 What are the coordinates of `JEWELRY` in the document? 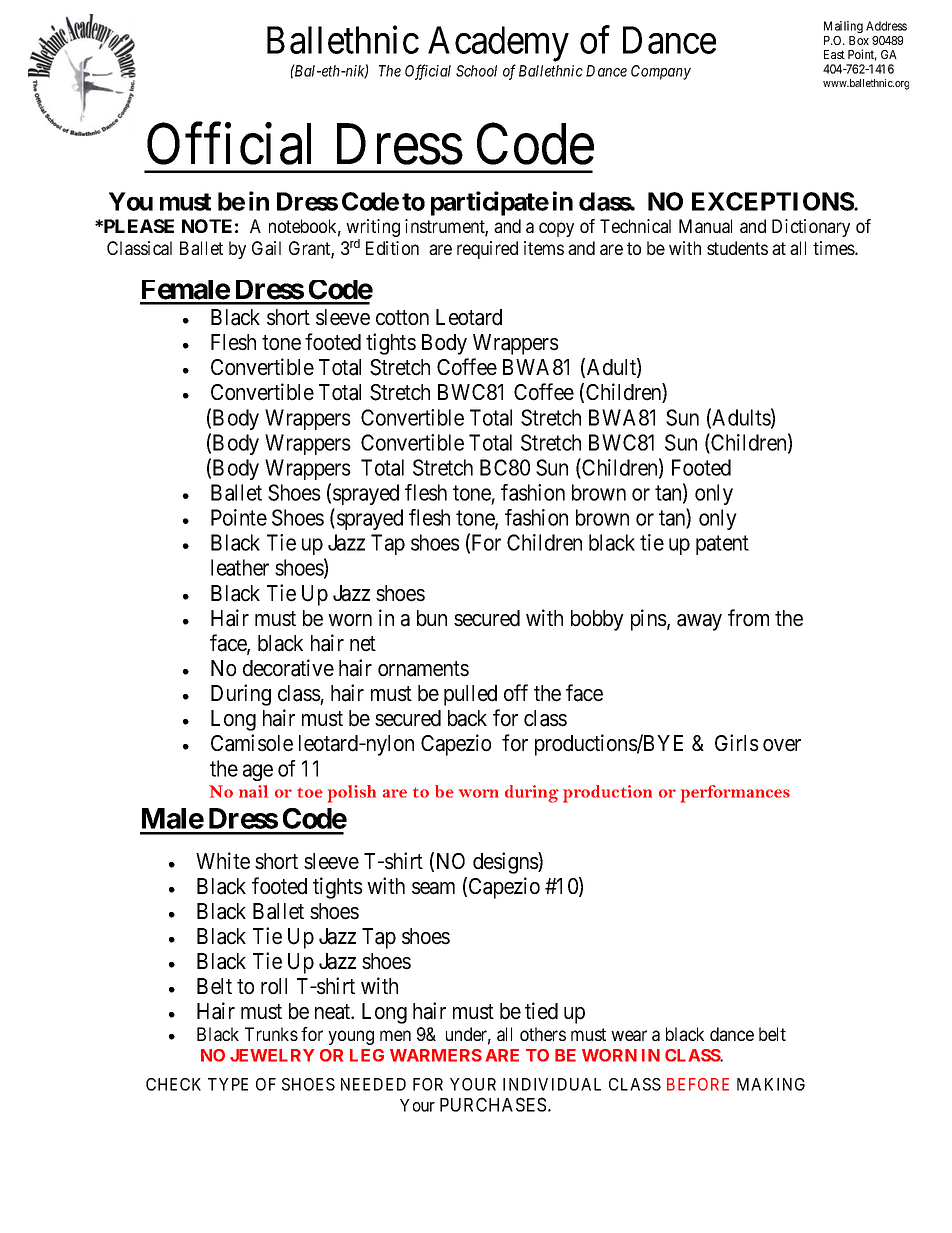 It's located at (272, 1055).
